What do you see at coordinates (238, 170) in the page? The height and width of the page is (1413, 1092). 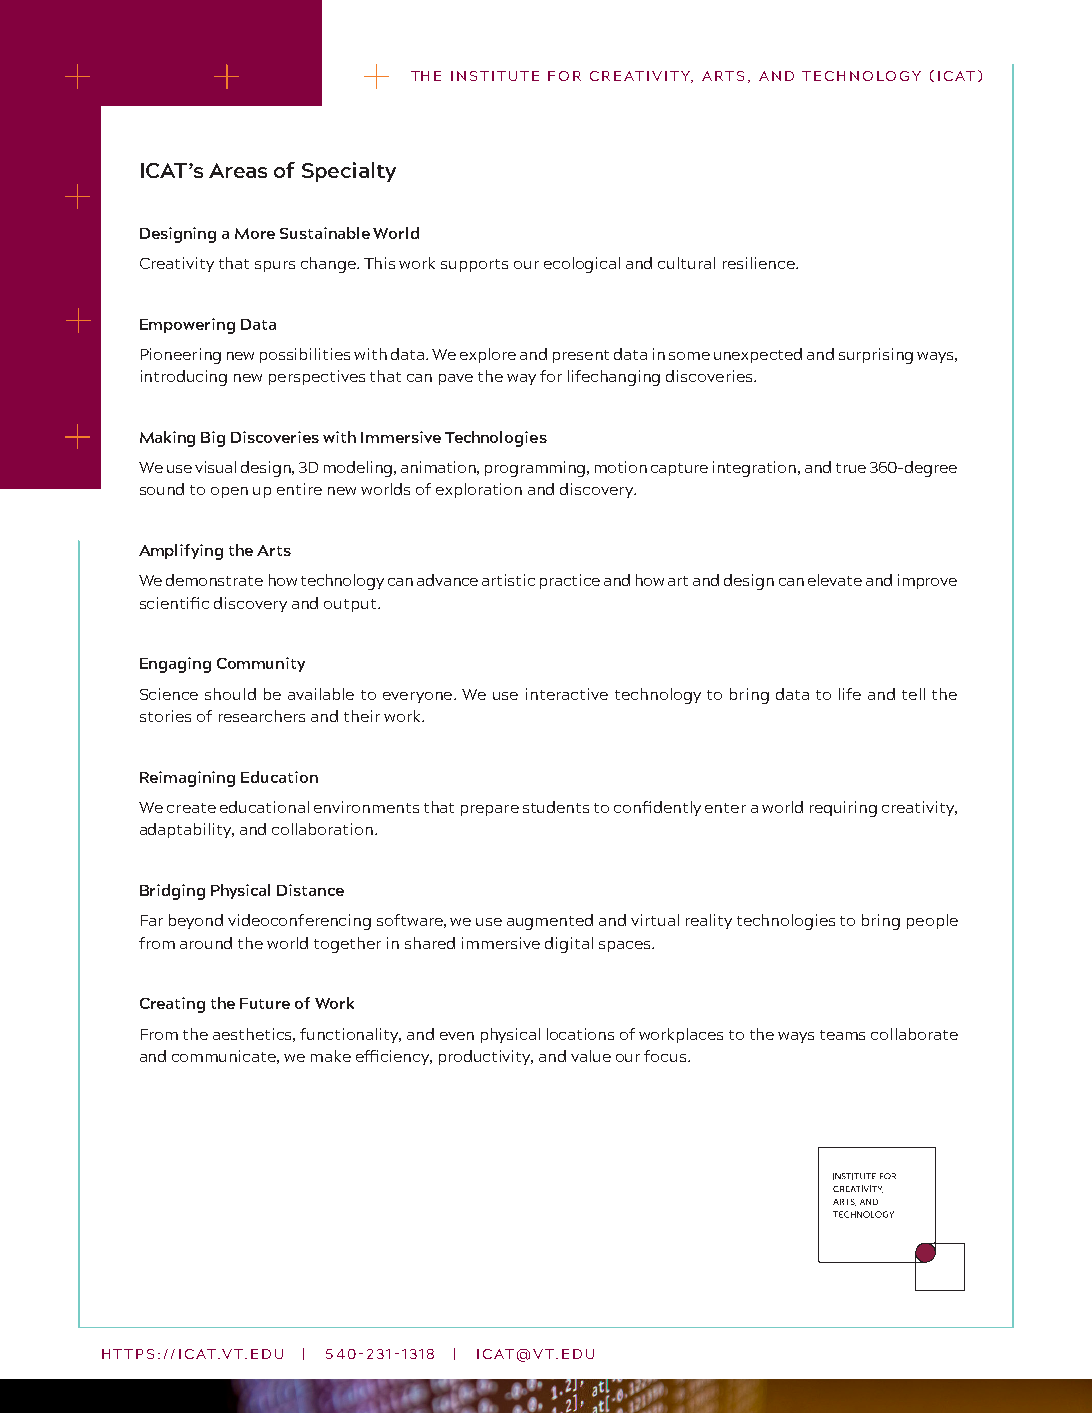 I see `Areas` at bounding box center [238, 170].
